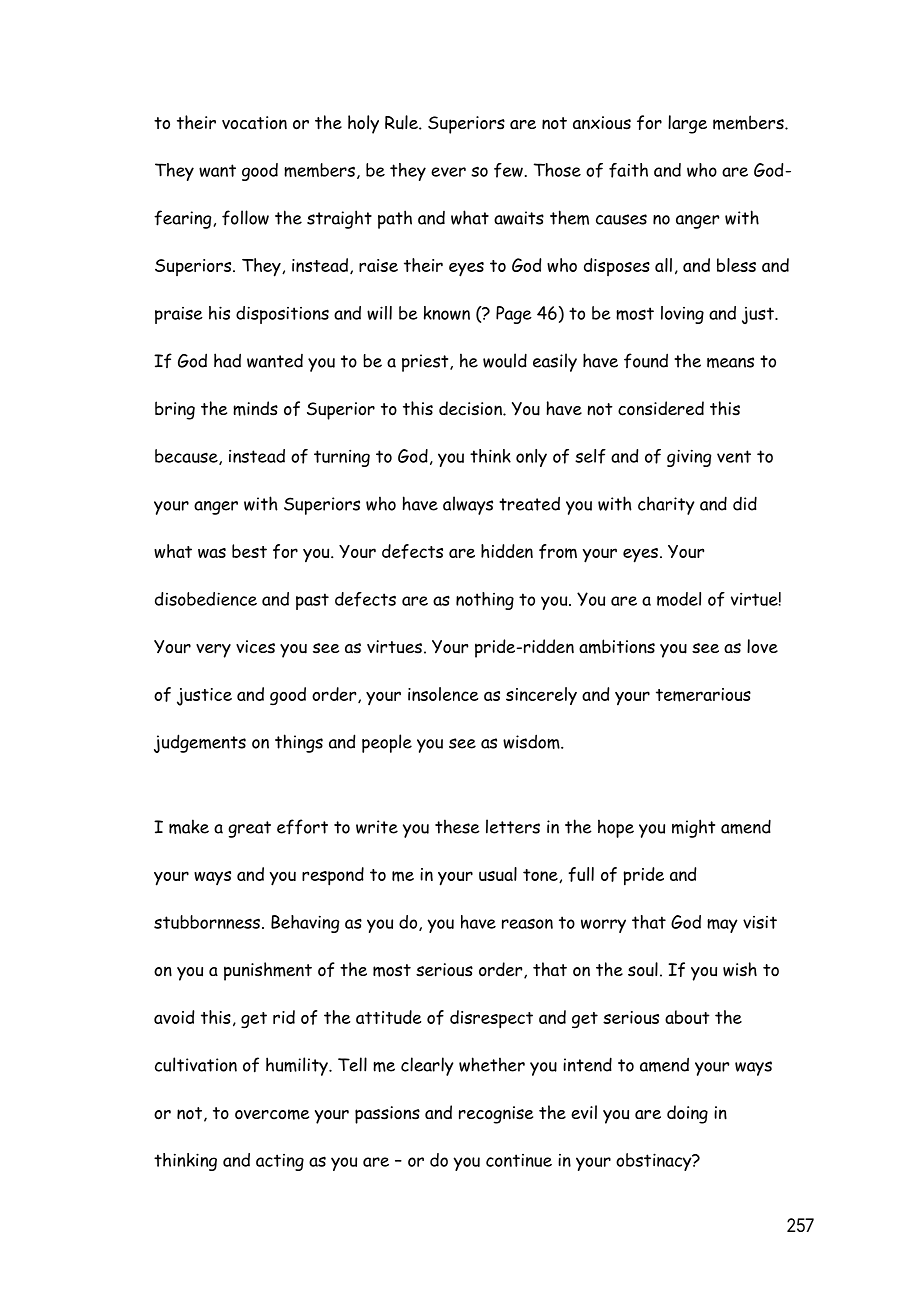  What do you see at coordinates (529, 503) in the document?
I see `treated` at bounding box center [529, 503].
